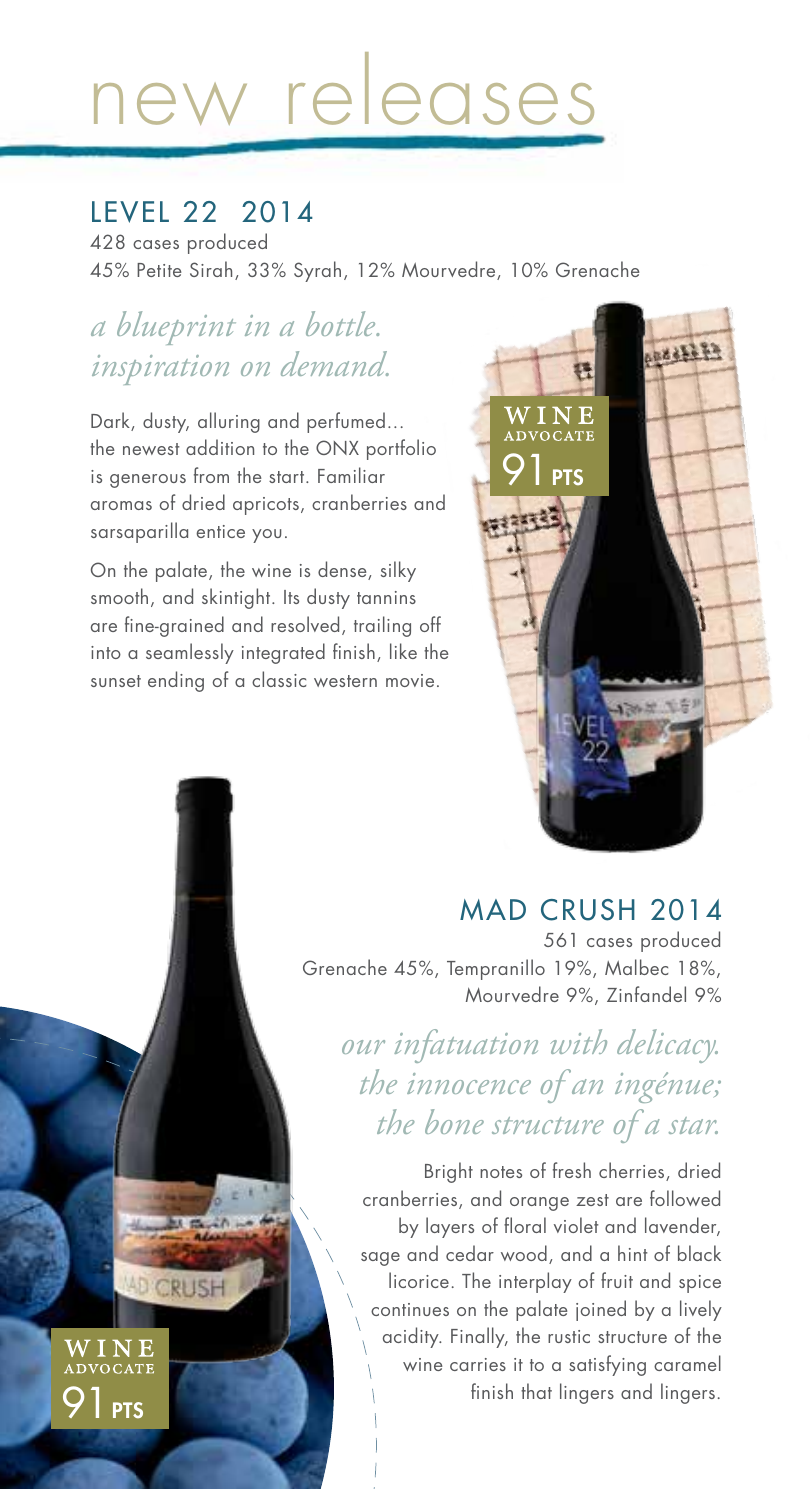 Image resolution: width=812 pixels, height=1489 pixels. I want to click on ending, so click(176, 681).
